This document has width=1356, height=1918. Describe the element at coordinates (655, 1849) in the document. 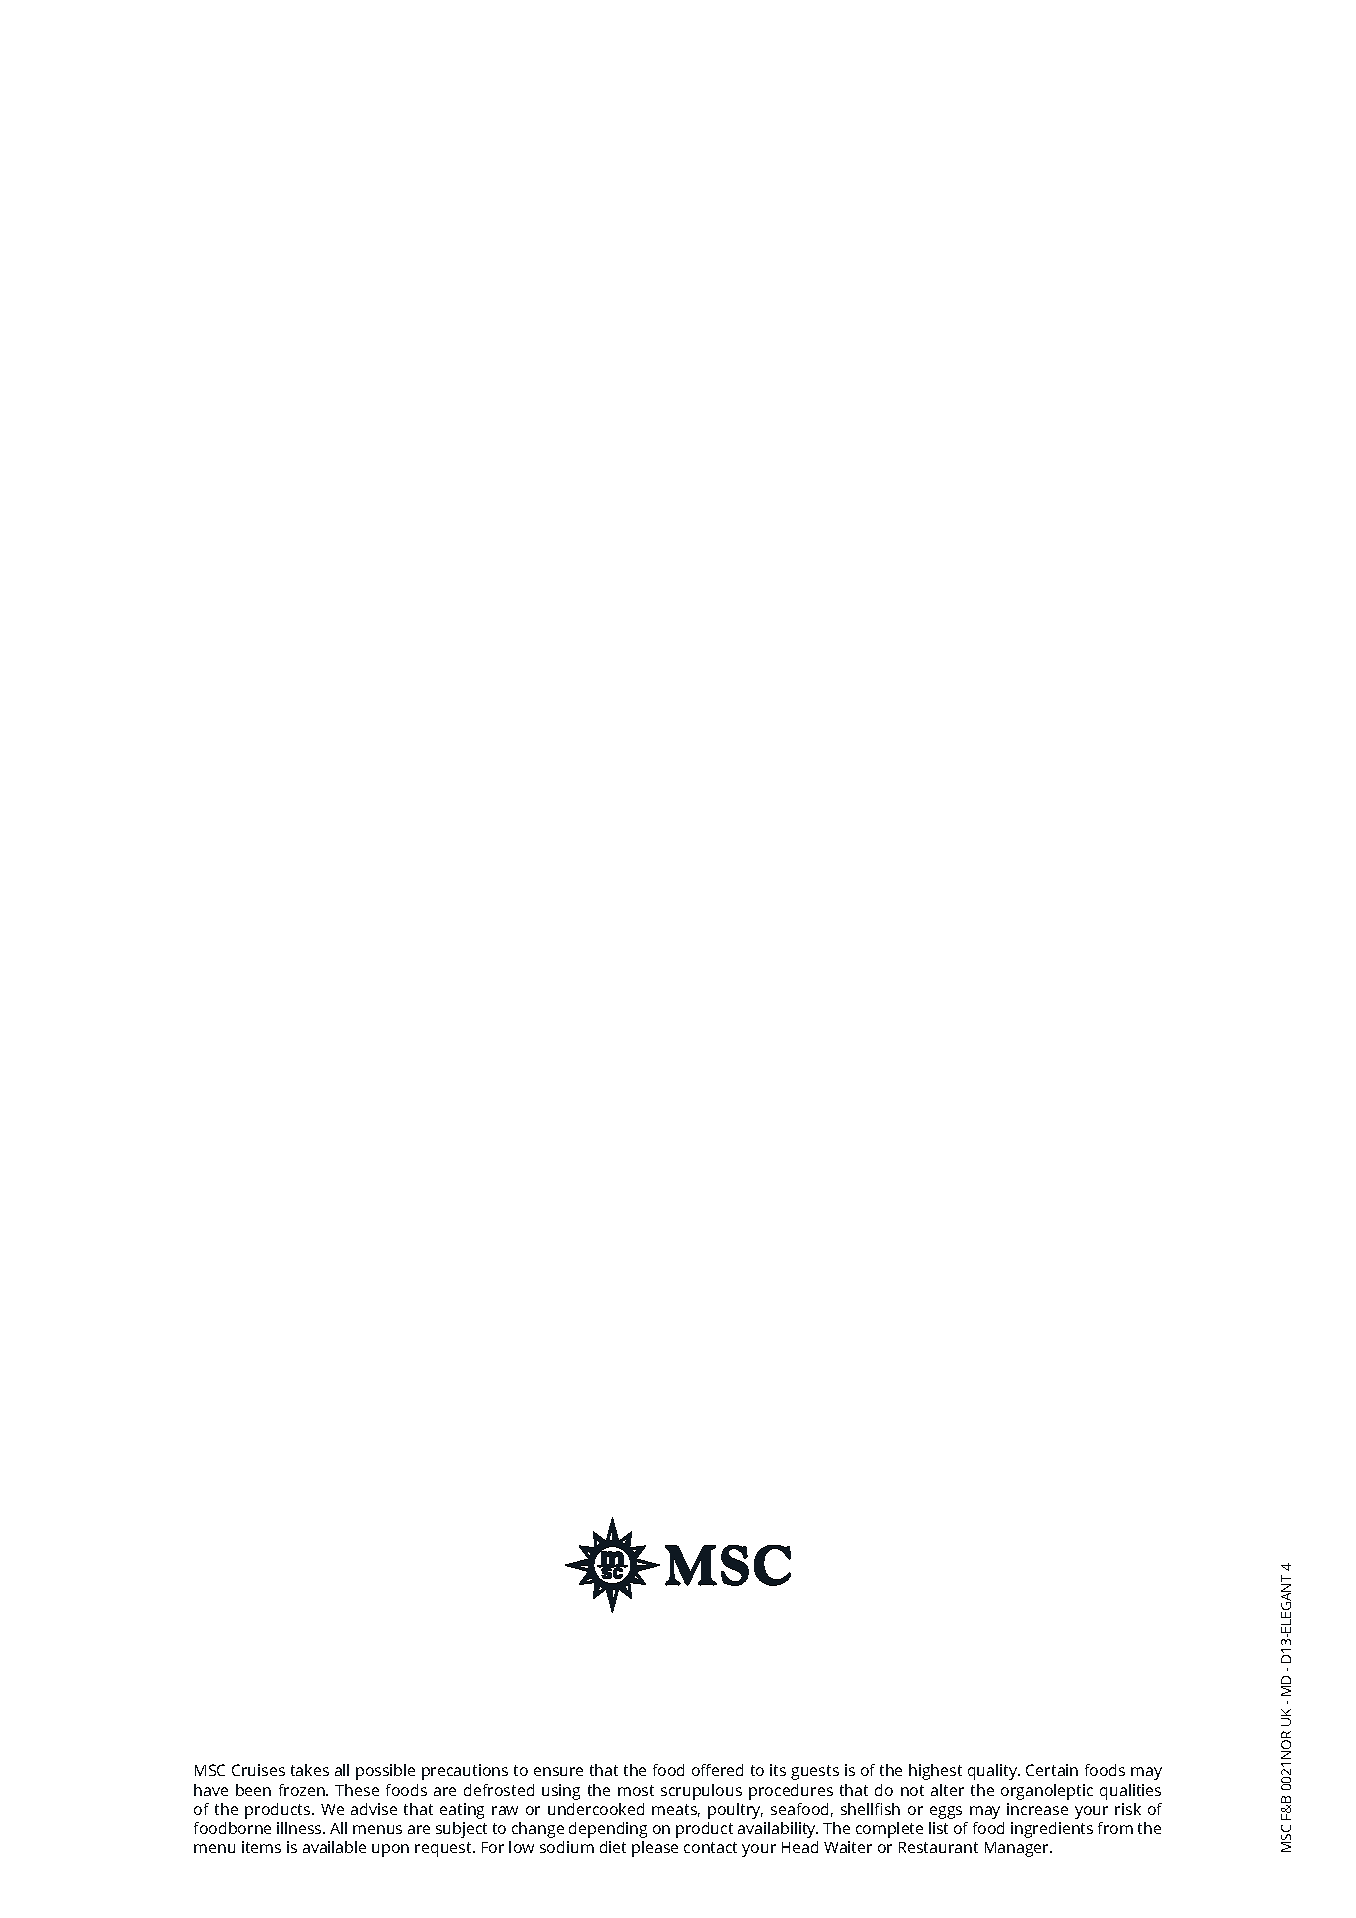

I see `please` at that location.
